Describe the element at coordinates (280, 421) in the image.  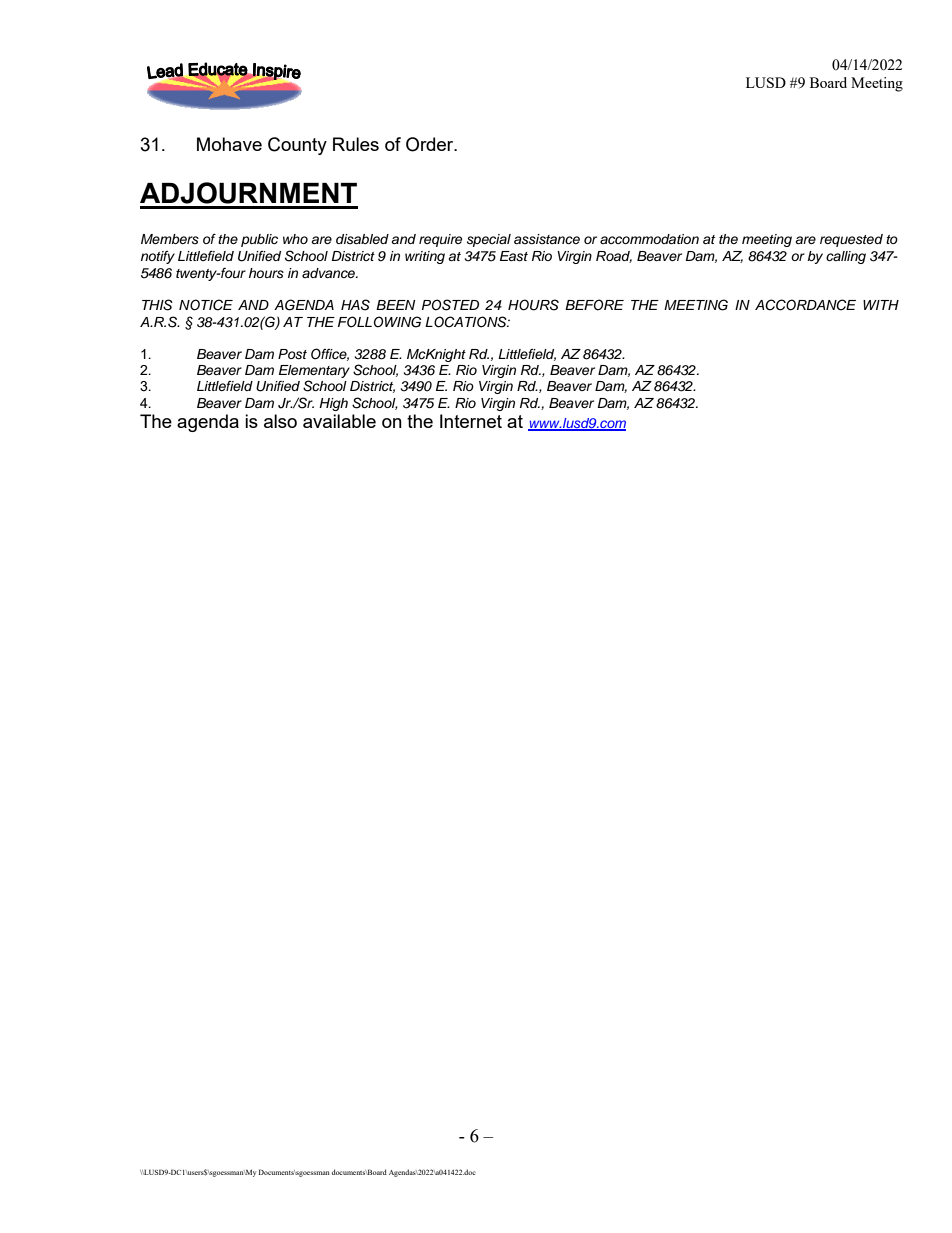
I see `also` at that location.
